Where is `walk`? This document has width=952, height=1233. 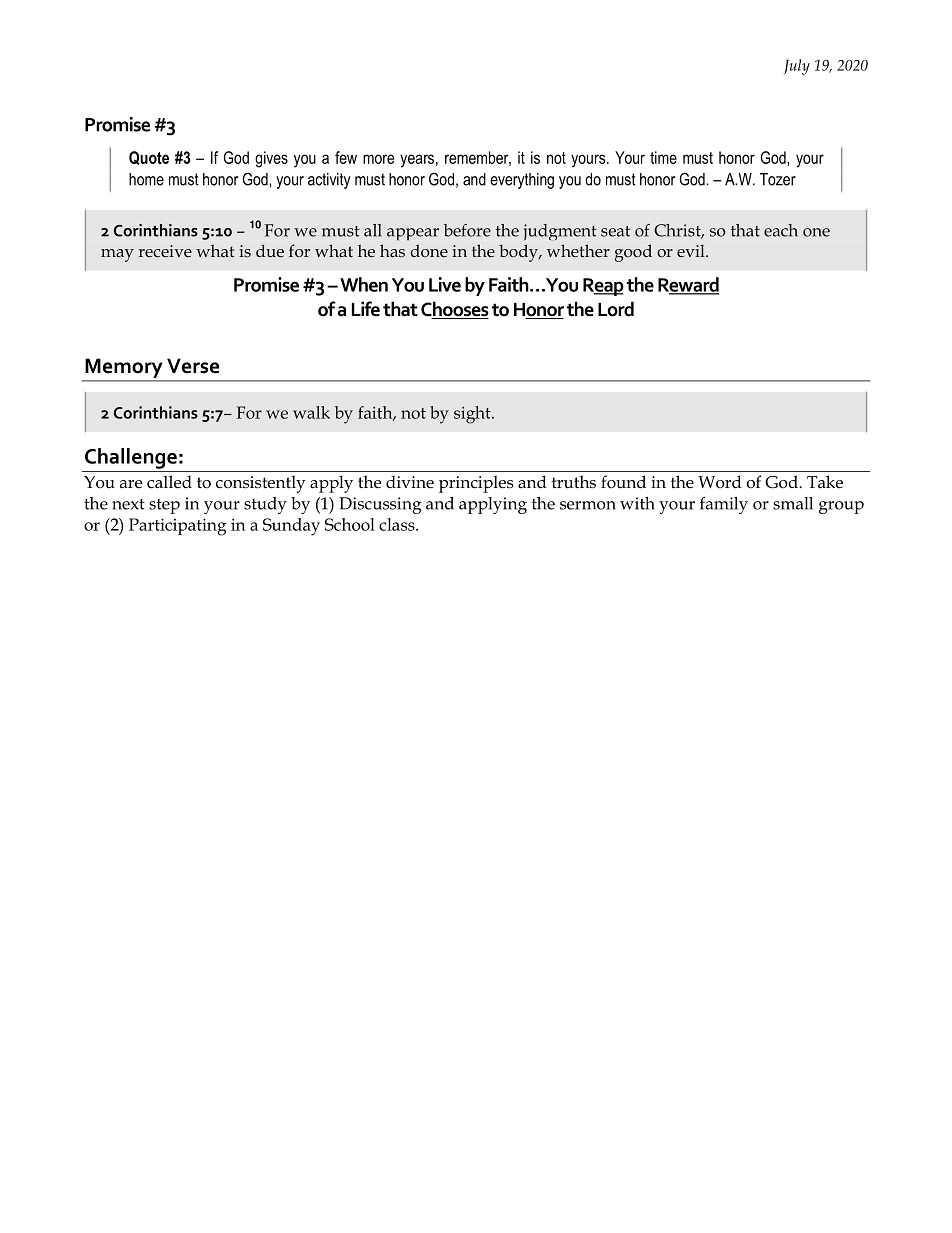 walk is located at coordinates (311, 412).
